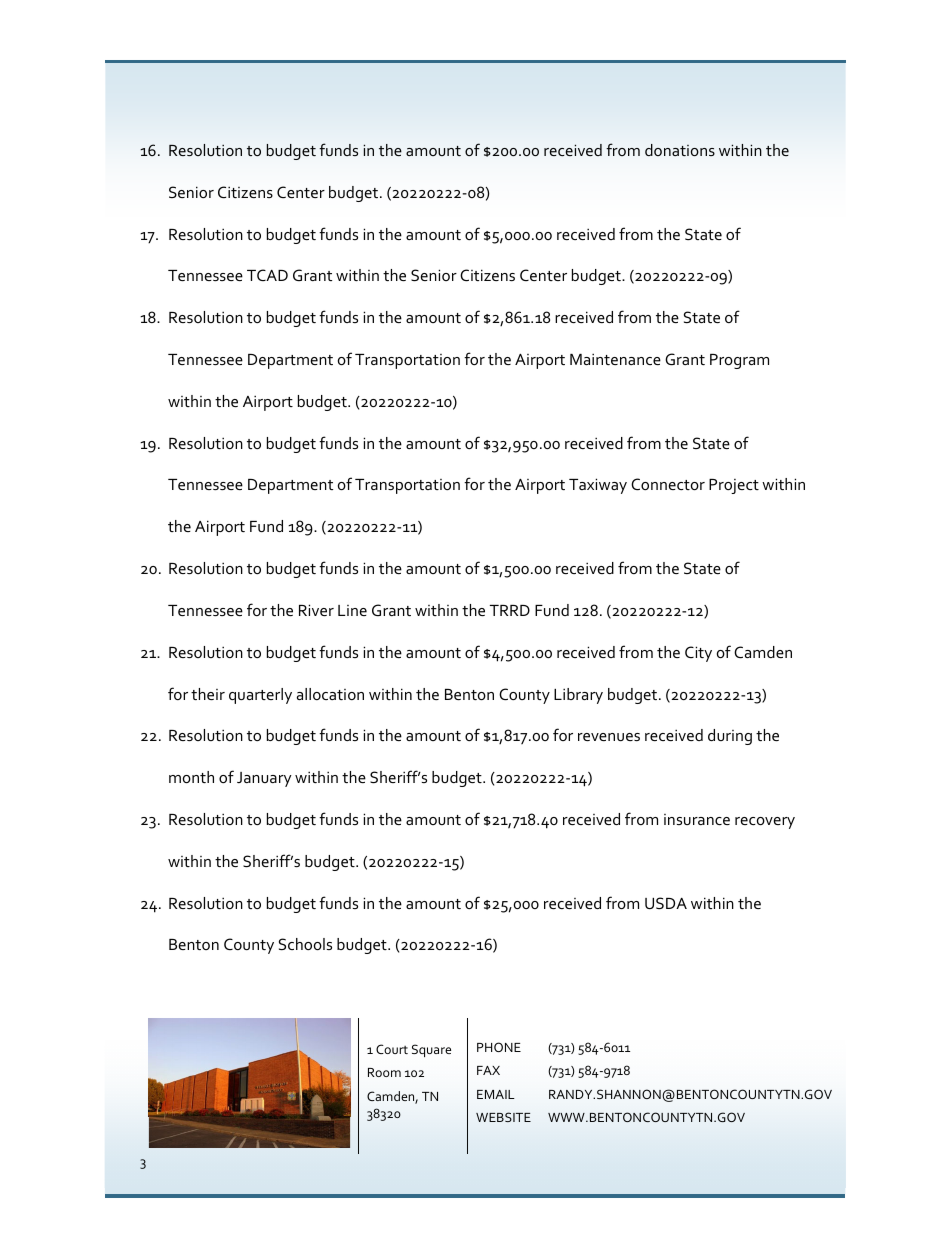  Describe the element at coordinates (739, 361) in the screenshot. I see `Program` at that location.
